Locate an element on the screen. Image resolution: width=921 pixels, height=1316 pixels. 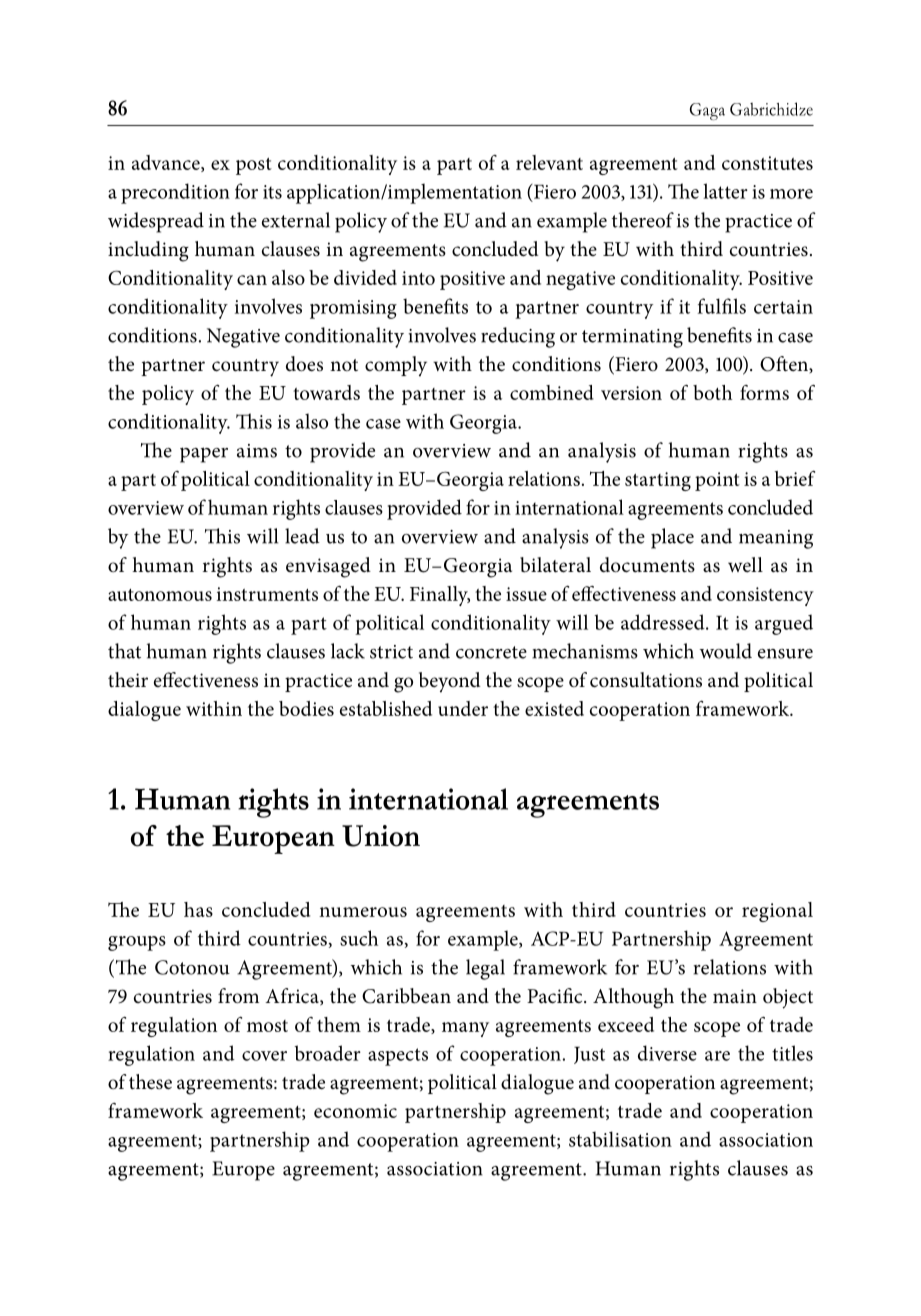
autonomous is located at coordinates (160, 595).
